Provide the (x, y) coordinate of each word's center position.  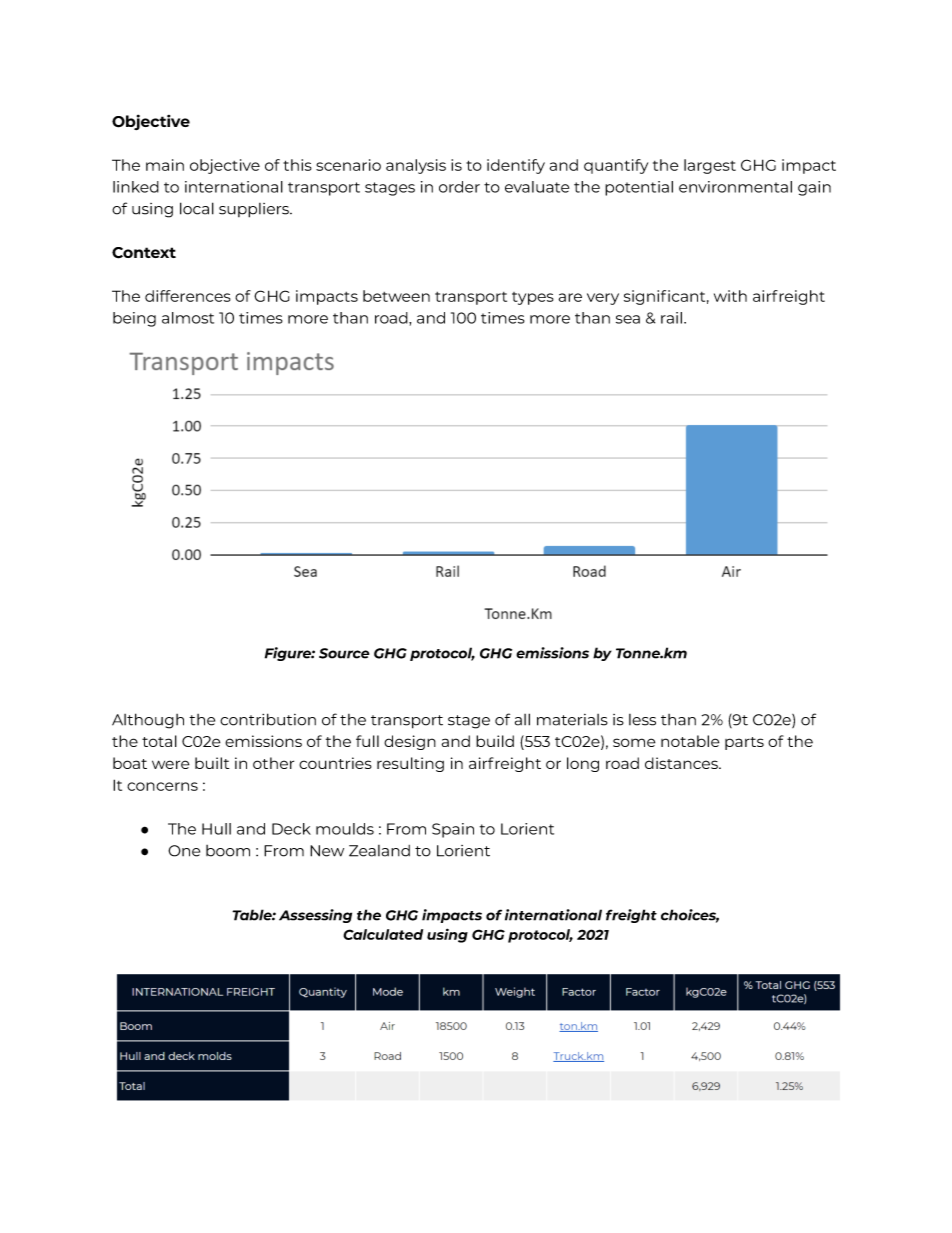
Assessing (315, 916)
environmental (735, 187)
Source (344, 653)
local (197, 208)
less (642, 720)
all (522, 719)
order (459, 187)
